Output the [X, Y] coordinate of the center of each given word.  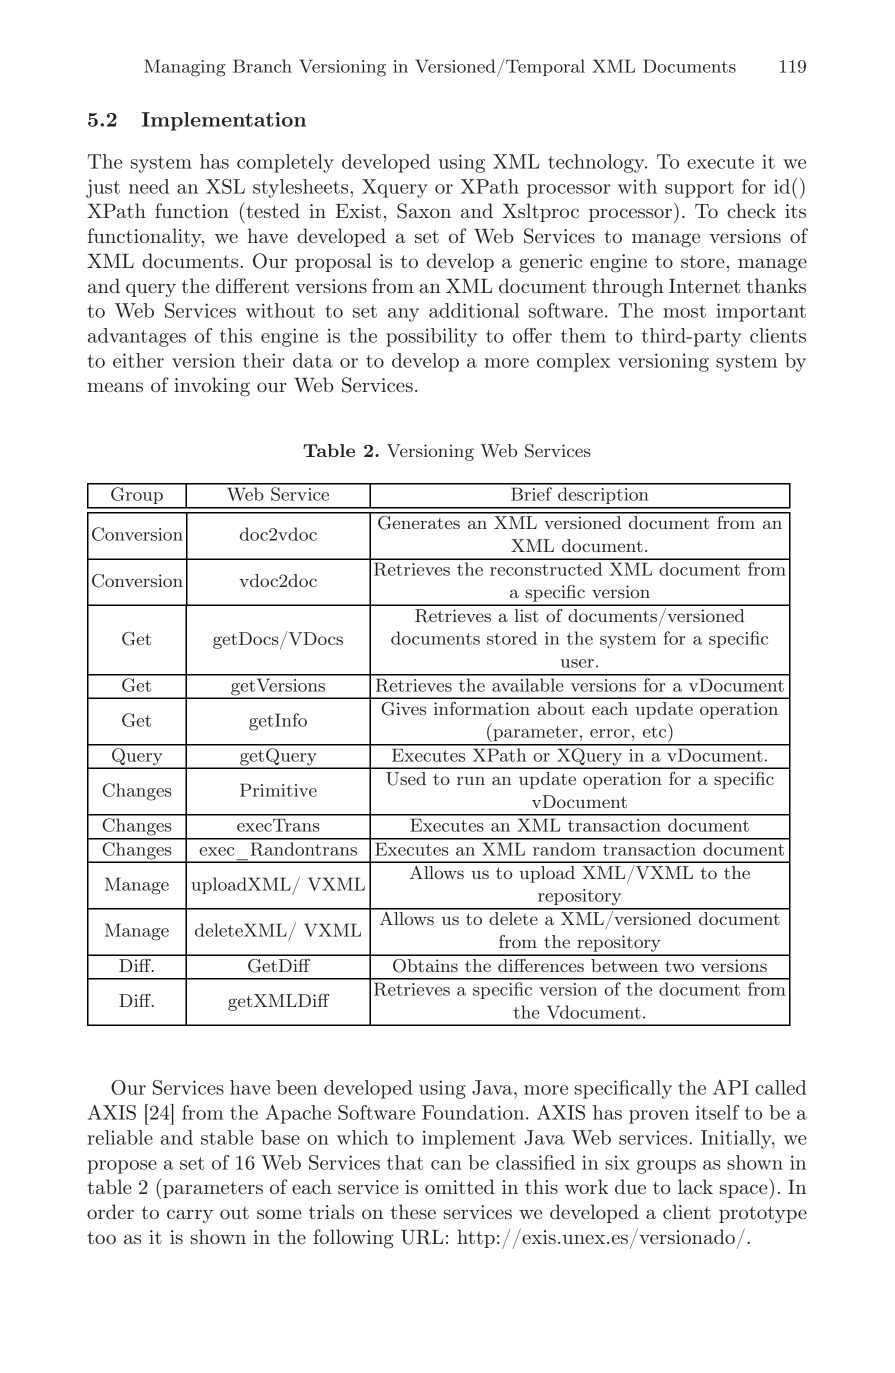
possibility [431, 337]
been [296, 1087]
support [699, 189]
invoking [212, 387]
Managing [184, 68]
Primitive [278, 790]
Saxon [424, 211]
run [471, 781]
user [577, 663]
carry [190, 1216]
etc [656, 731]
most [684, 311]
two [679, 966]
